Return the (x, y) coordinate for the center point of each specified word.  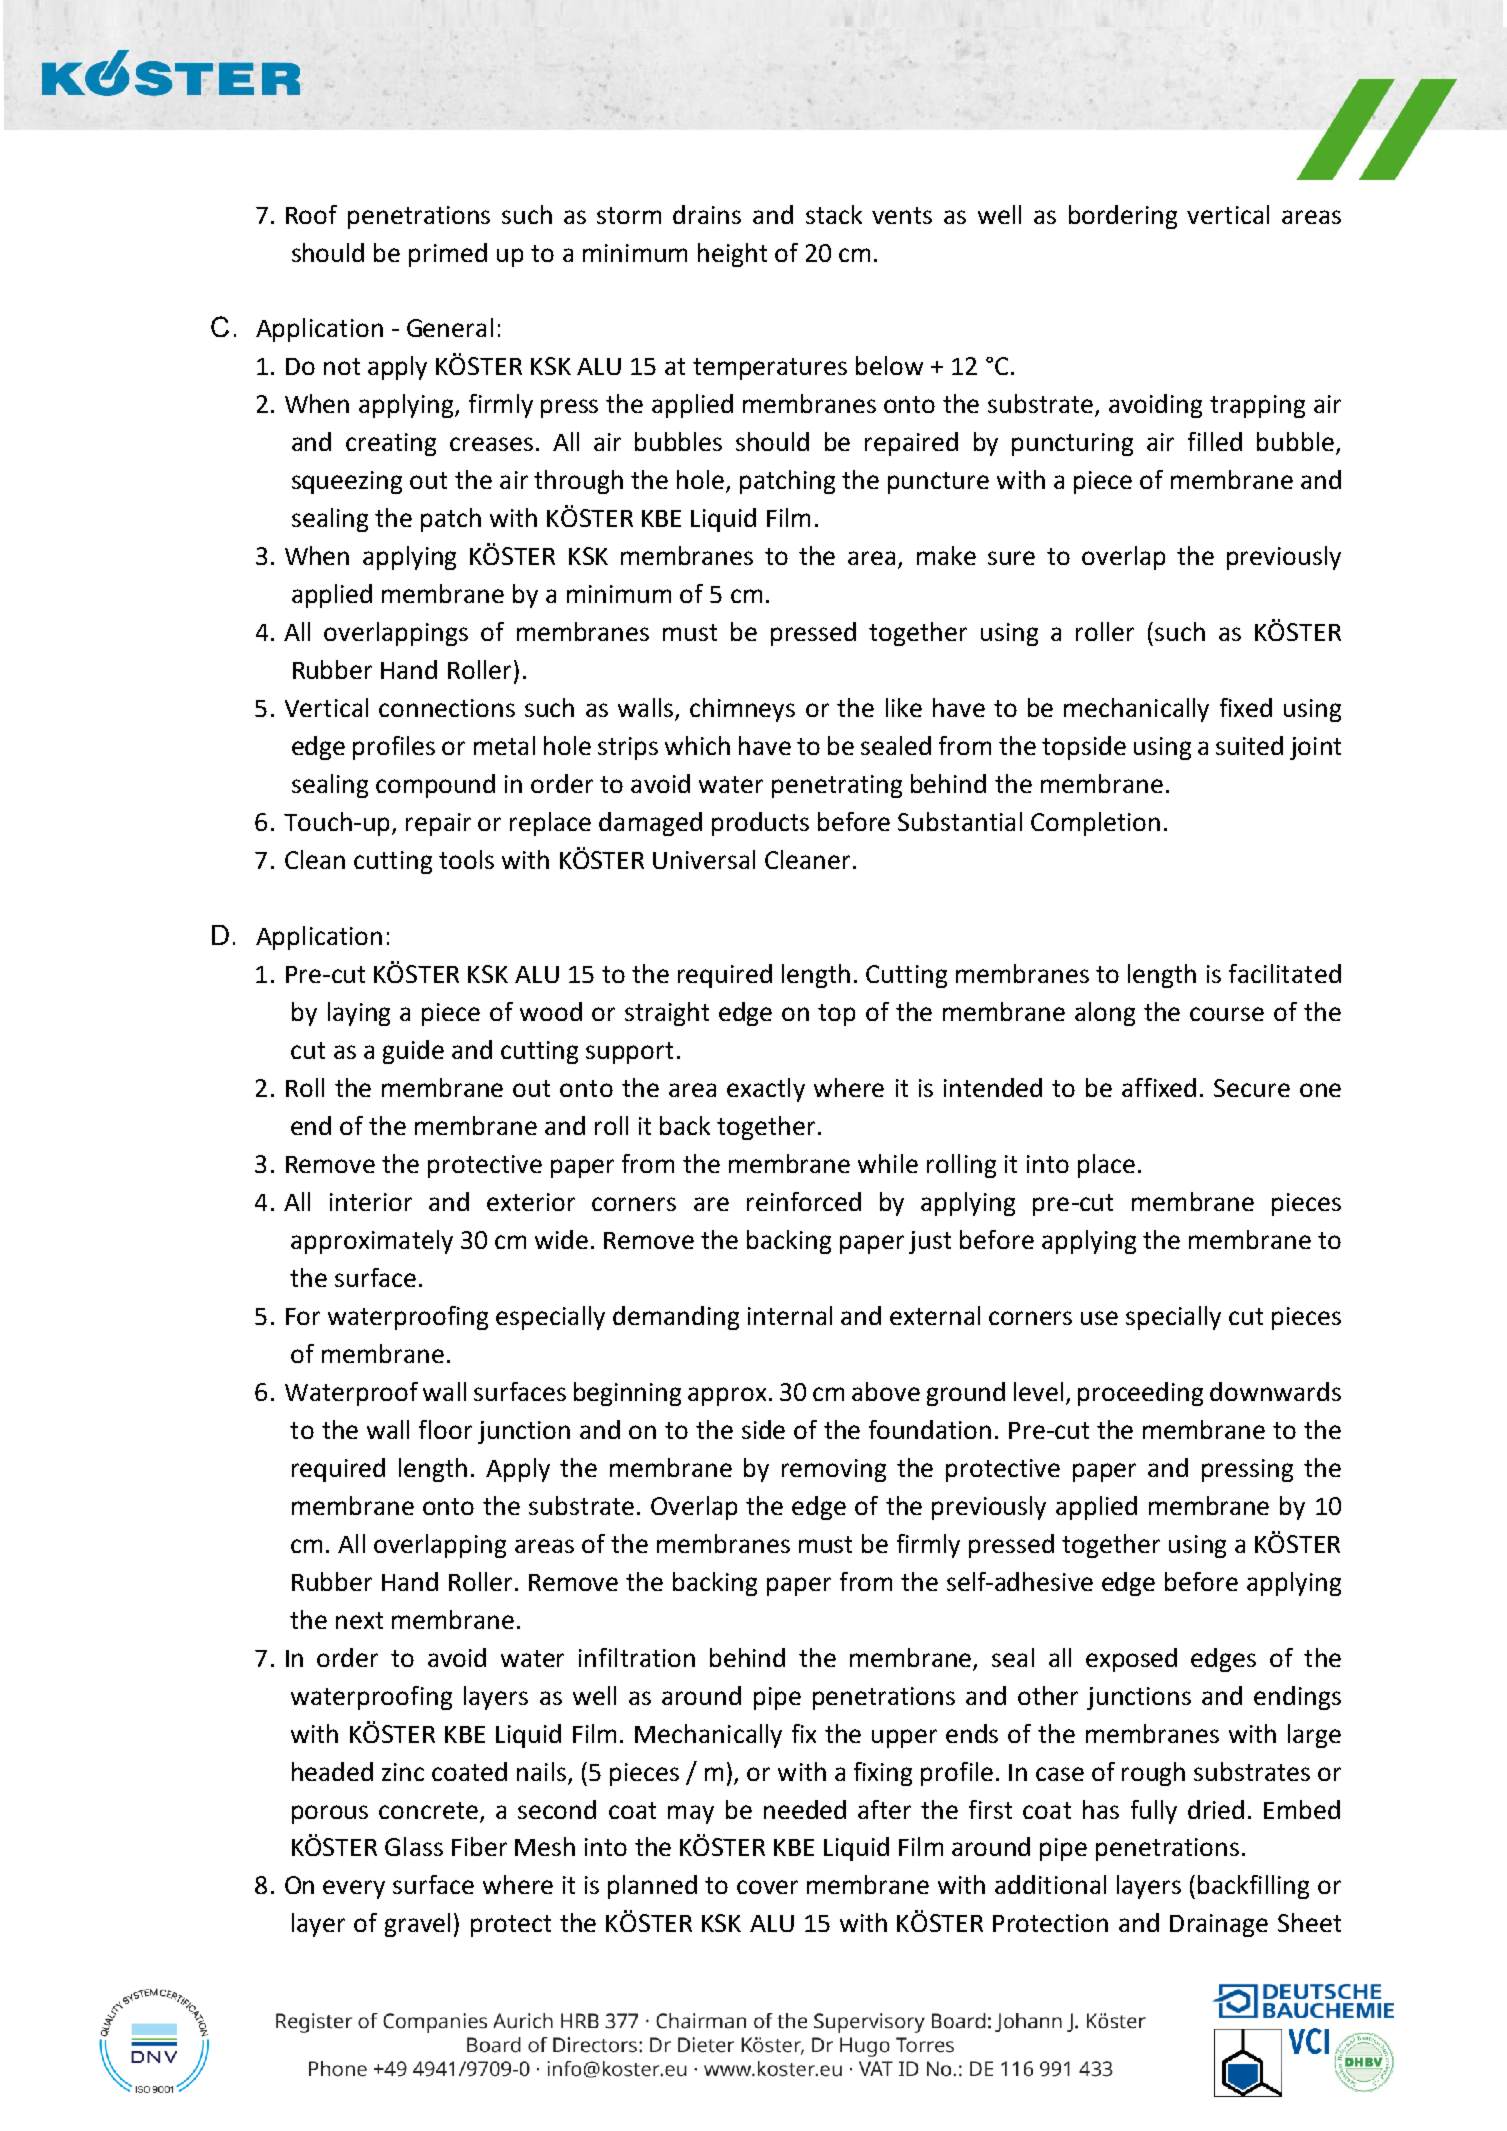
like (904, 707)
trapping (1257, 406)
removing (834, 1470)
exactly (766, 1090)
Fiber (479, 1846)
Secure (1252, 1088)
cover (767, 1887)
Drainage (1219, 1925)
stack (834, 214)
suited (1249, 745)
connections (447, 708)
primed (448, 255)
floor (445, 1429)
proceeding (1140, 1394)
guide (413, 1052)
